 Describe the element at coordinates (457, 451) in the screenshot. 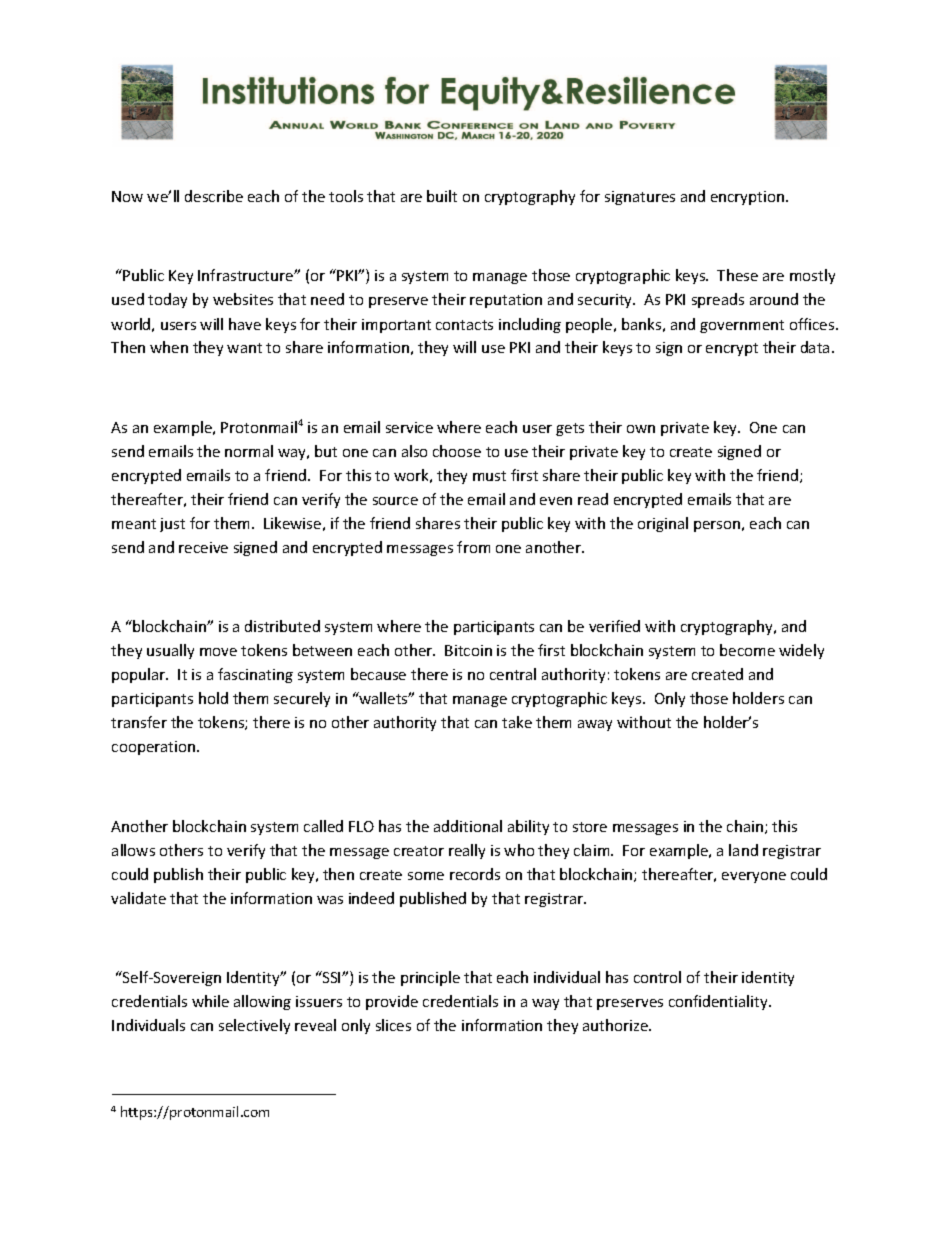

I see `choose` at that location.
